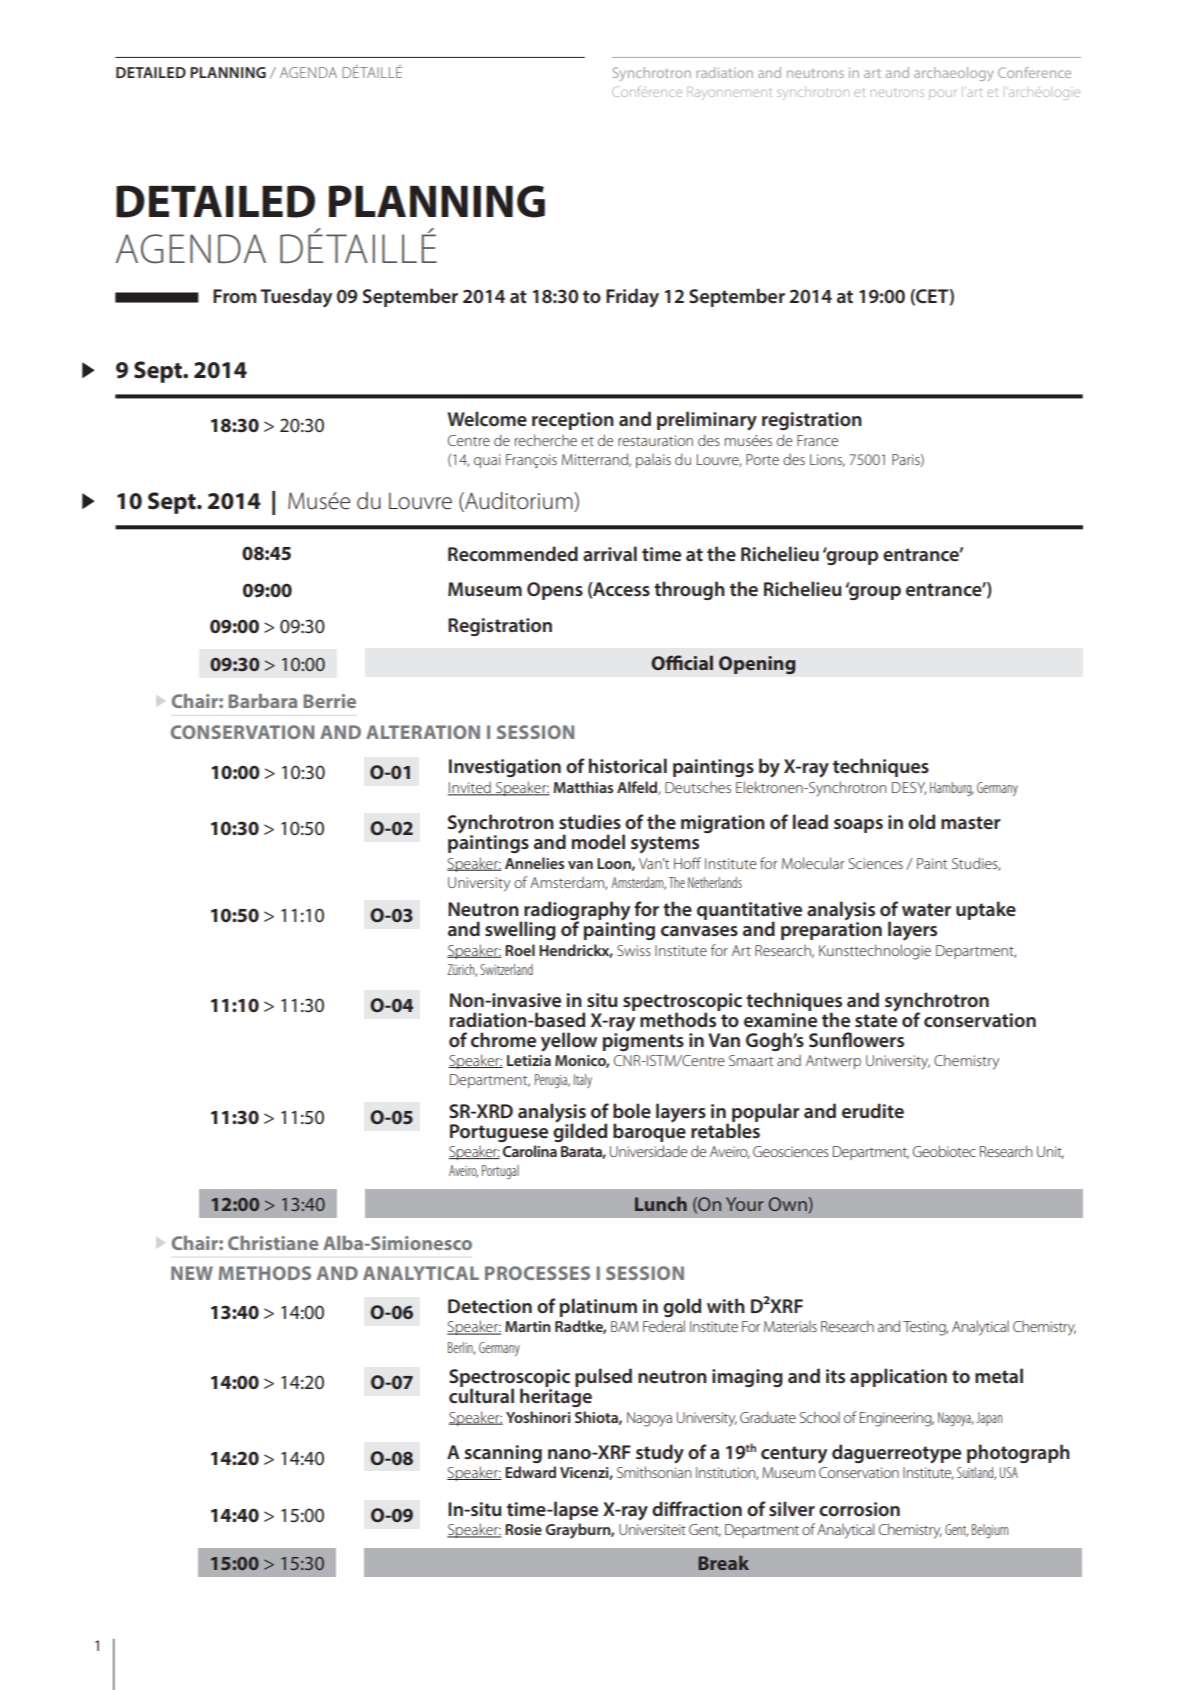 The image size is (1195, 1690). What do you see at coordinates (296, 298) in the page?
I see `Tuesday` at bounding box center [296, 298].
